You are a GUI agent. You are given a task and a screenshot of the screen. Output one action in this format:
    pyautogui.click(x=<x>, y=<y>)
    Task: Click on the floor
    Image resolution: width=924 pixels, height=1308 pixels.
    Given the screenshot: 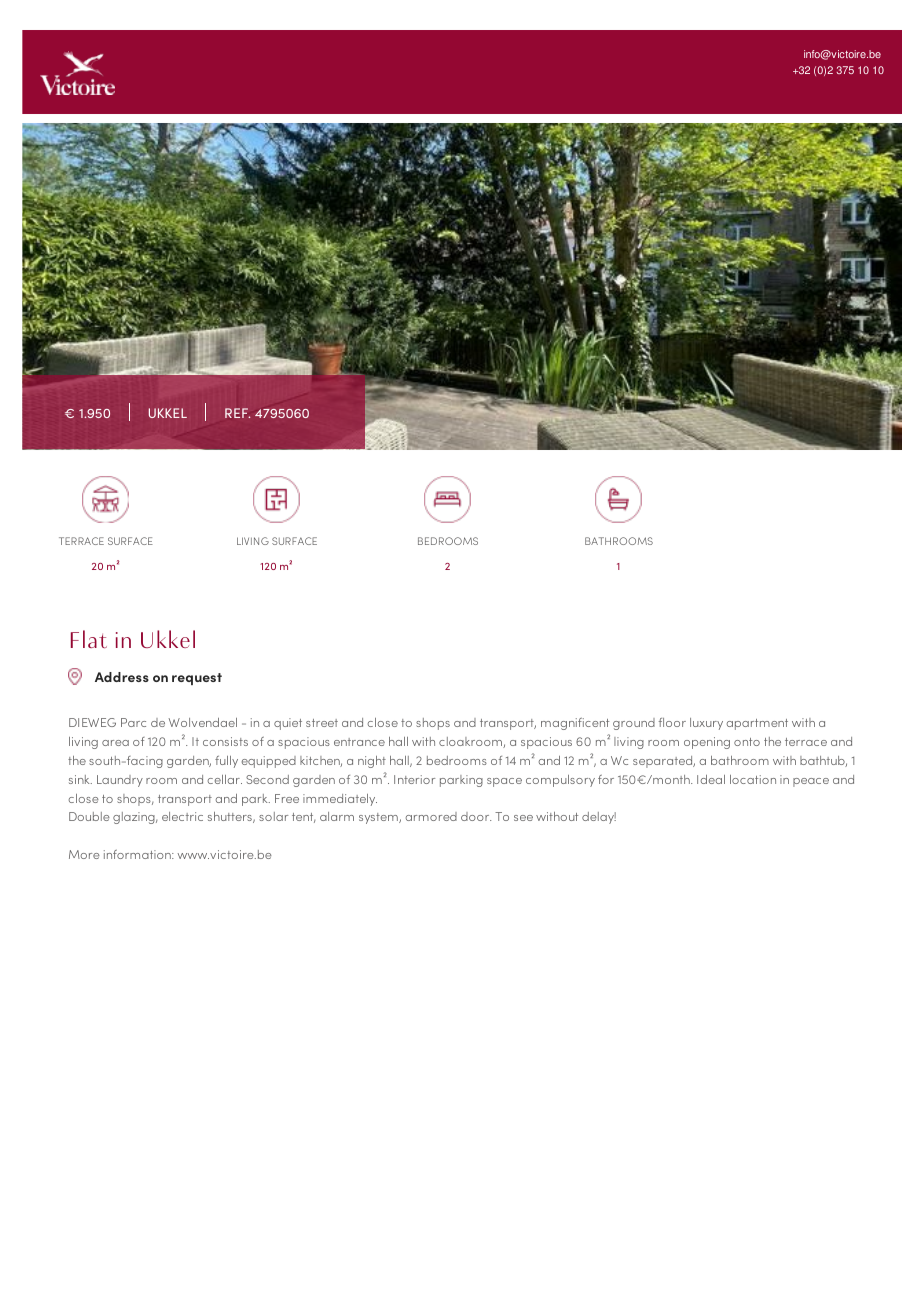 What is the action you would take?
    pyautogui.click(x=672, y=722)
